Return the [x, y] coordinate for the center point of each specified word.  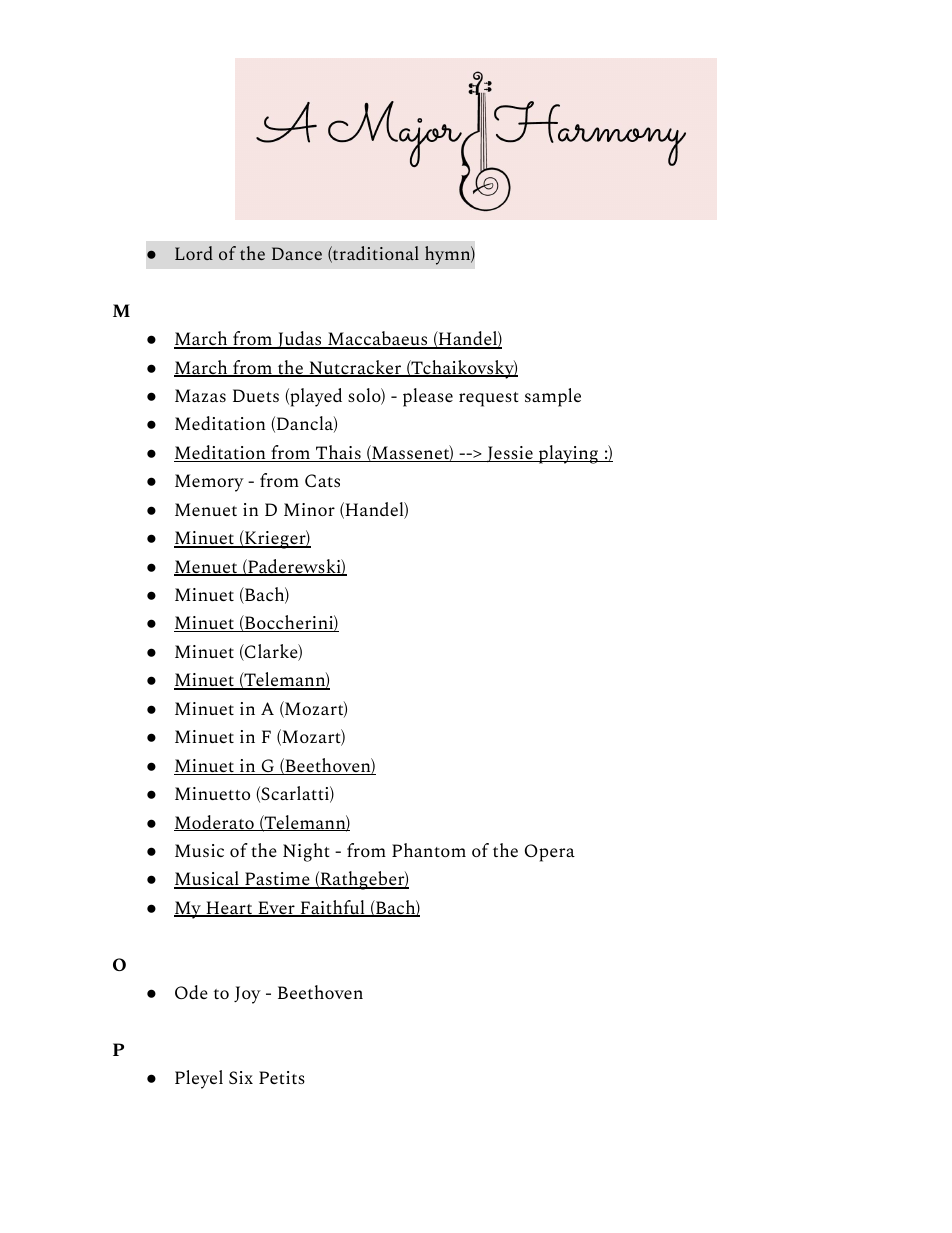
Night [306, 852]
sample [553, 397]
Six [241, 1077]
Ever [276, 909]
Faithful [332, 908]
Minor [309, 509]
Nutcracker [355, 368]
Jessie [510, 454]
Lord [194, 253]
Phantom [429, 850]
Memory [209, 483]
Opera [550, 853]
